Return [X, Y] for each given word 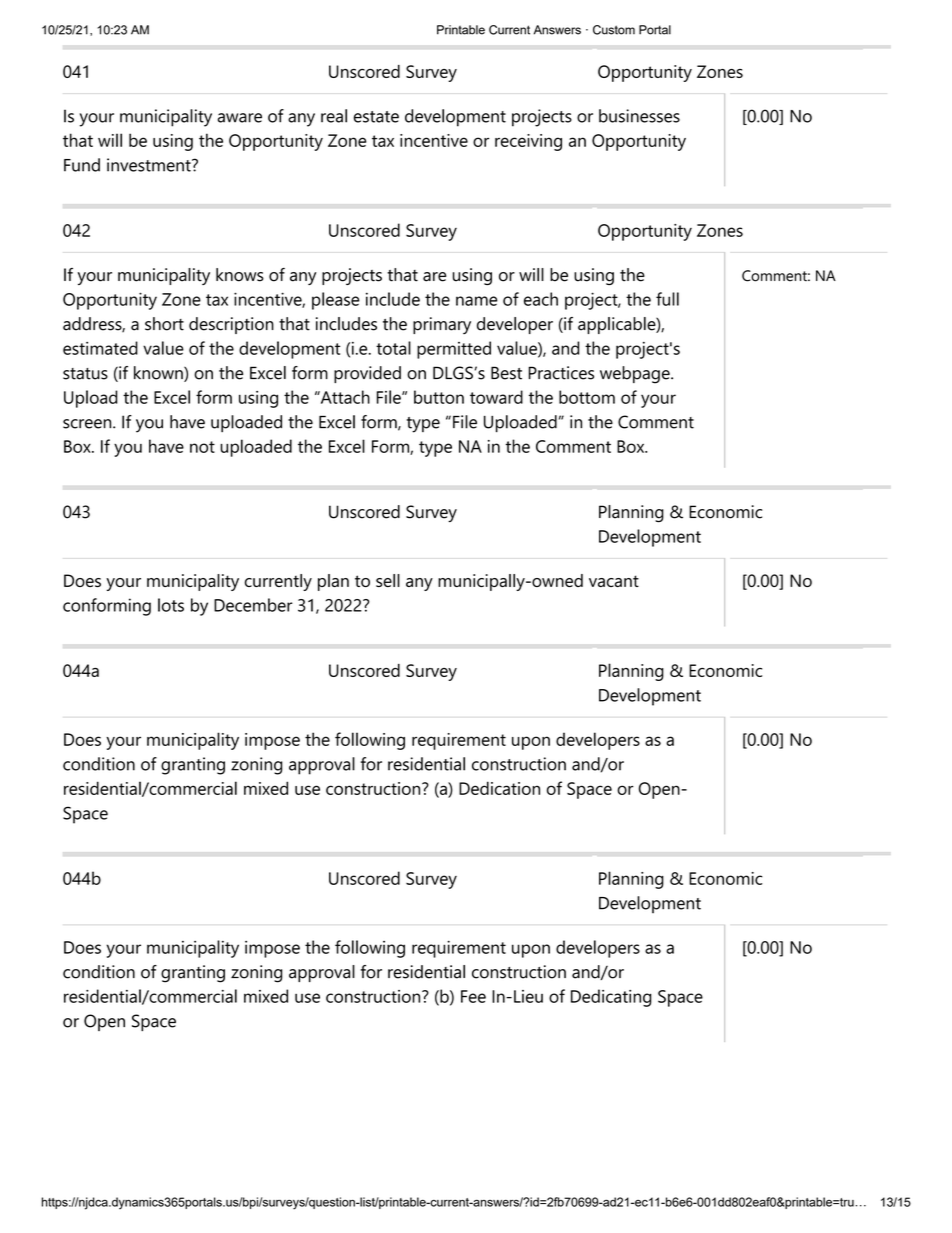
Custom [614, 30]
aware [240, 118]
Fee [473, 996]
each [541, 299]
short [164, 324]
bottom [587, 397]
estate [376, 117]
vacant [614, 581]
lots [171, 605]
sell [388, 580]
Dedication [499, 788]
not [202, 447]
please [336, 301]
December [253, 605]
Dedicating [611, 998]
